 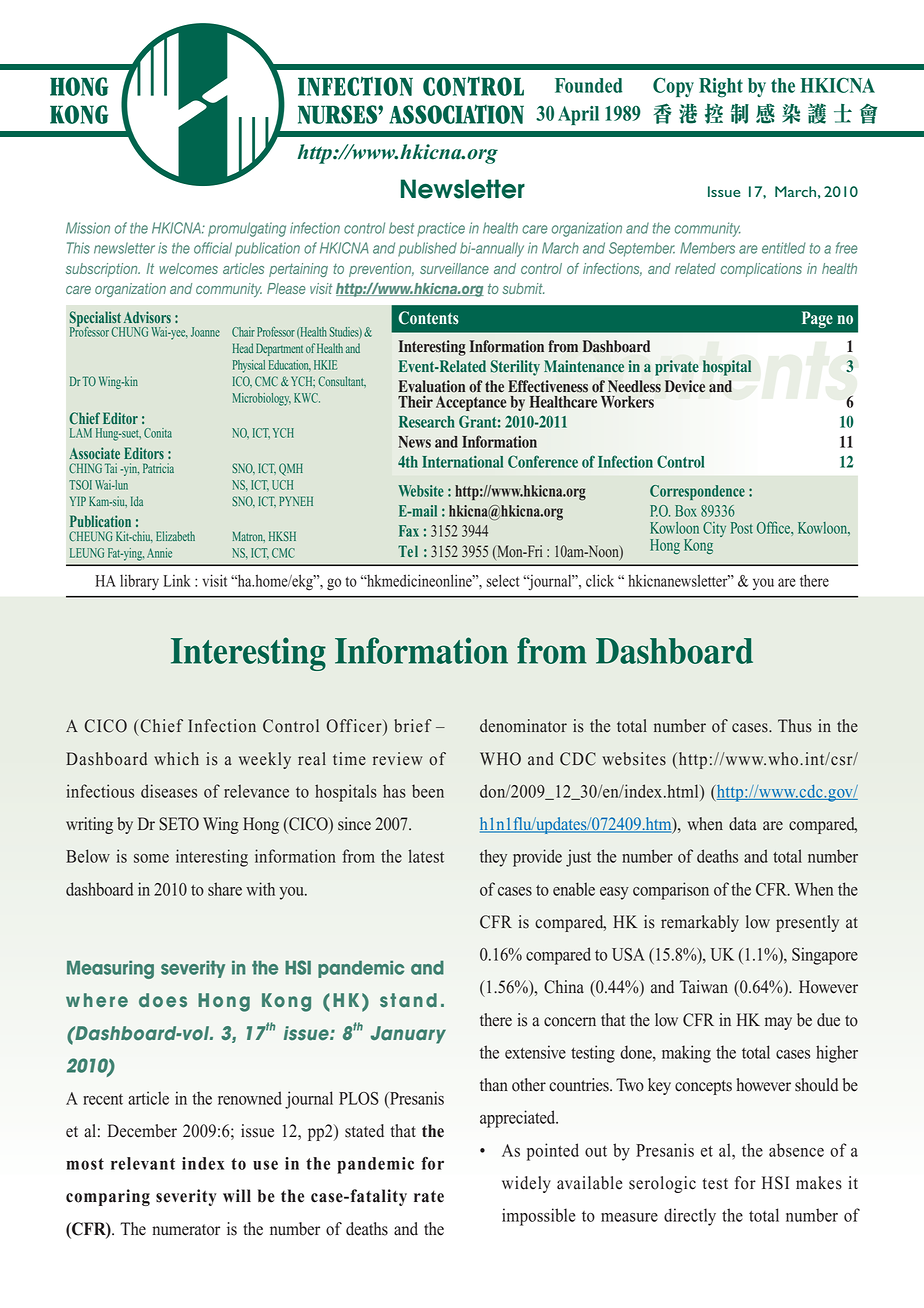 I want to click on Thus, so click(x=795, y=726).
